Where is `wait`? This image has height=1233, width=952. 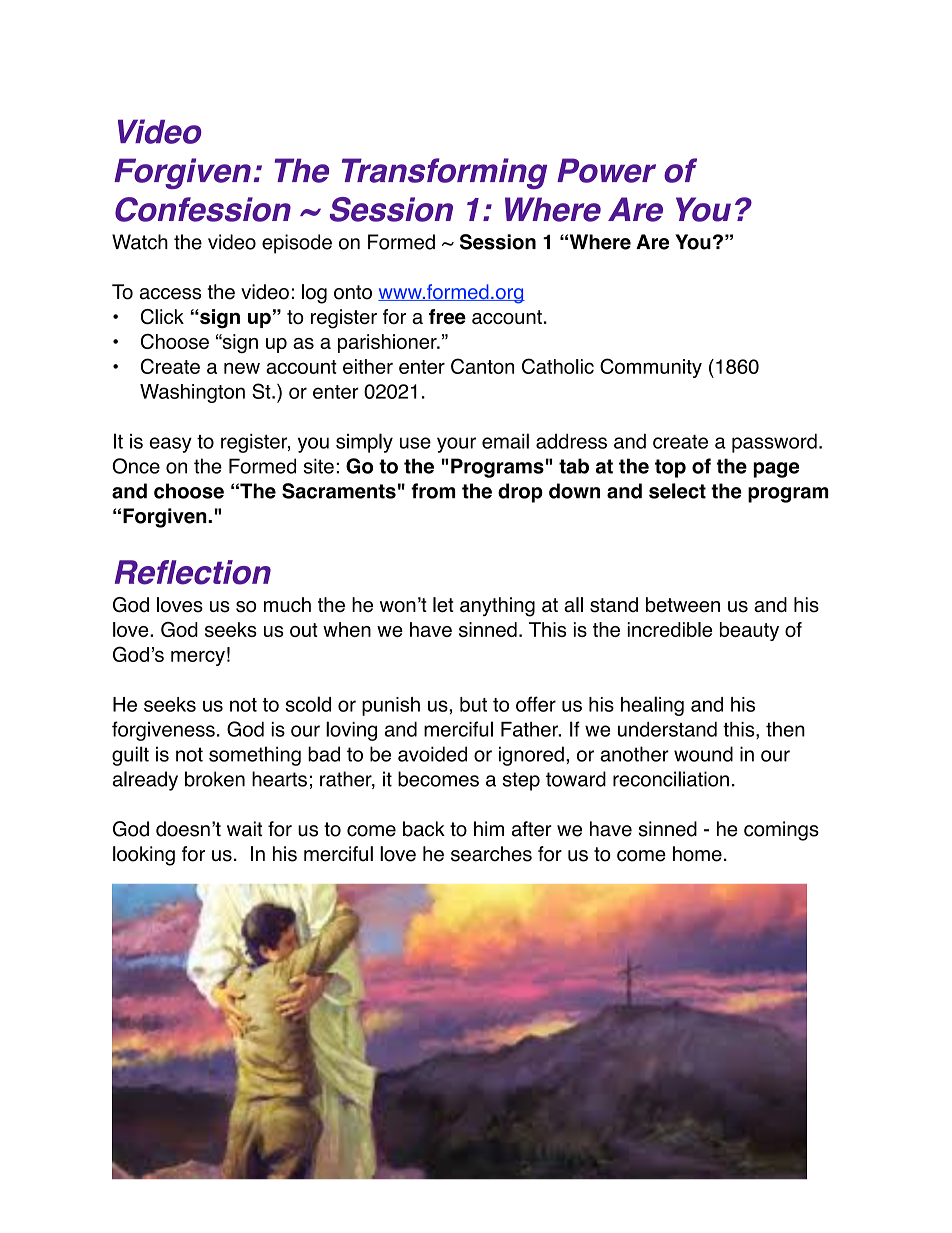 wait is located at coordinates (244, 829).
